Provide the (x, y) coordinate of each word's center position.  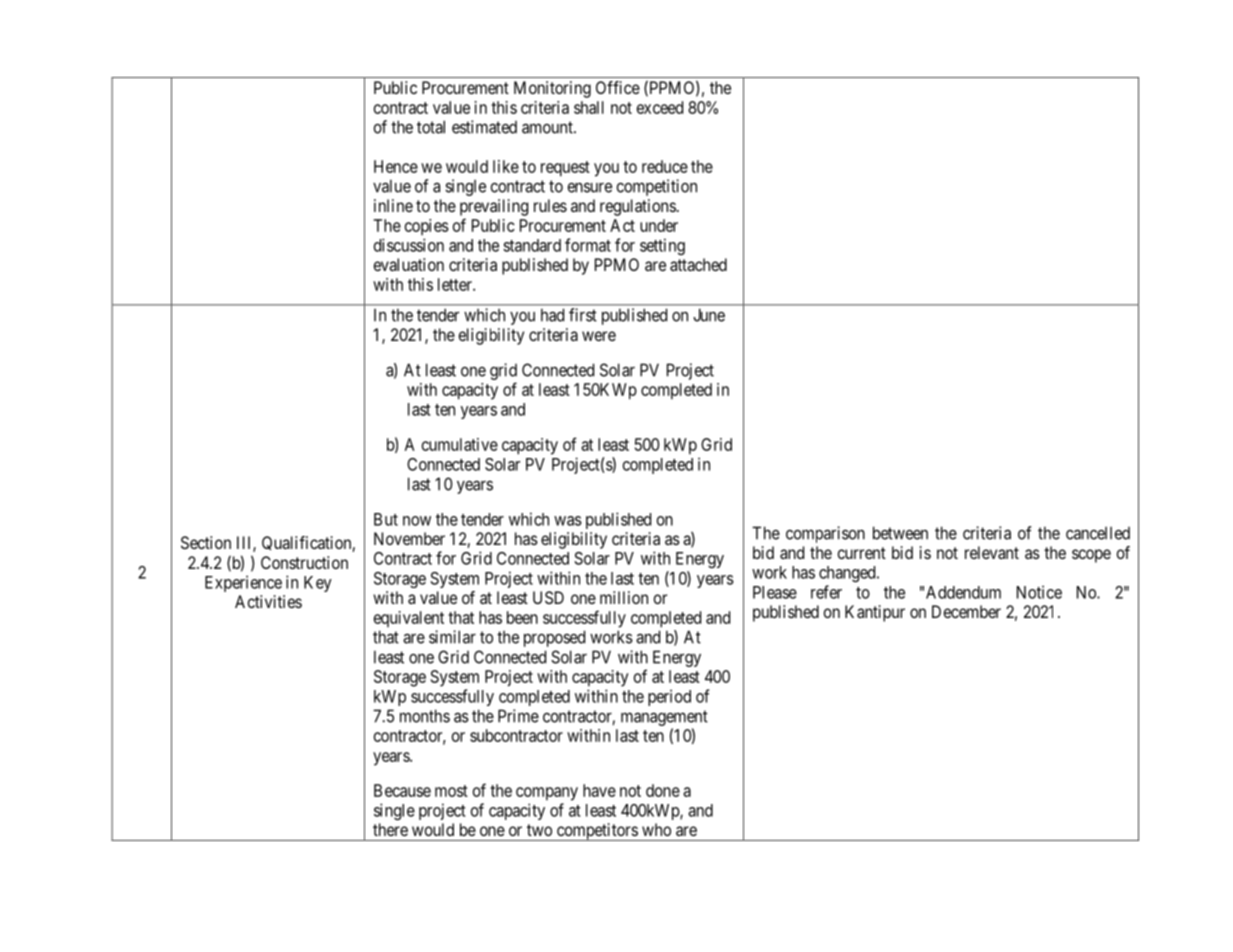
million (624, 597)
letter (456, 284)
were (599, 336)
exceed (660, 107)
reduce (665, 166)
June (709, 315)
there (390, 829)
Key (318, 584)
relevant (992, 552)
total (431, 127)
